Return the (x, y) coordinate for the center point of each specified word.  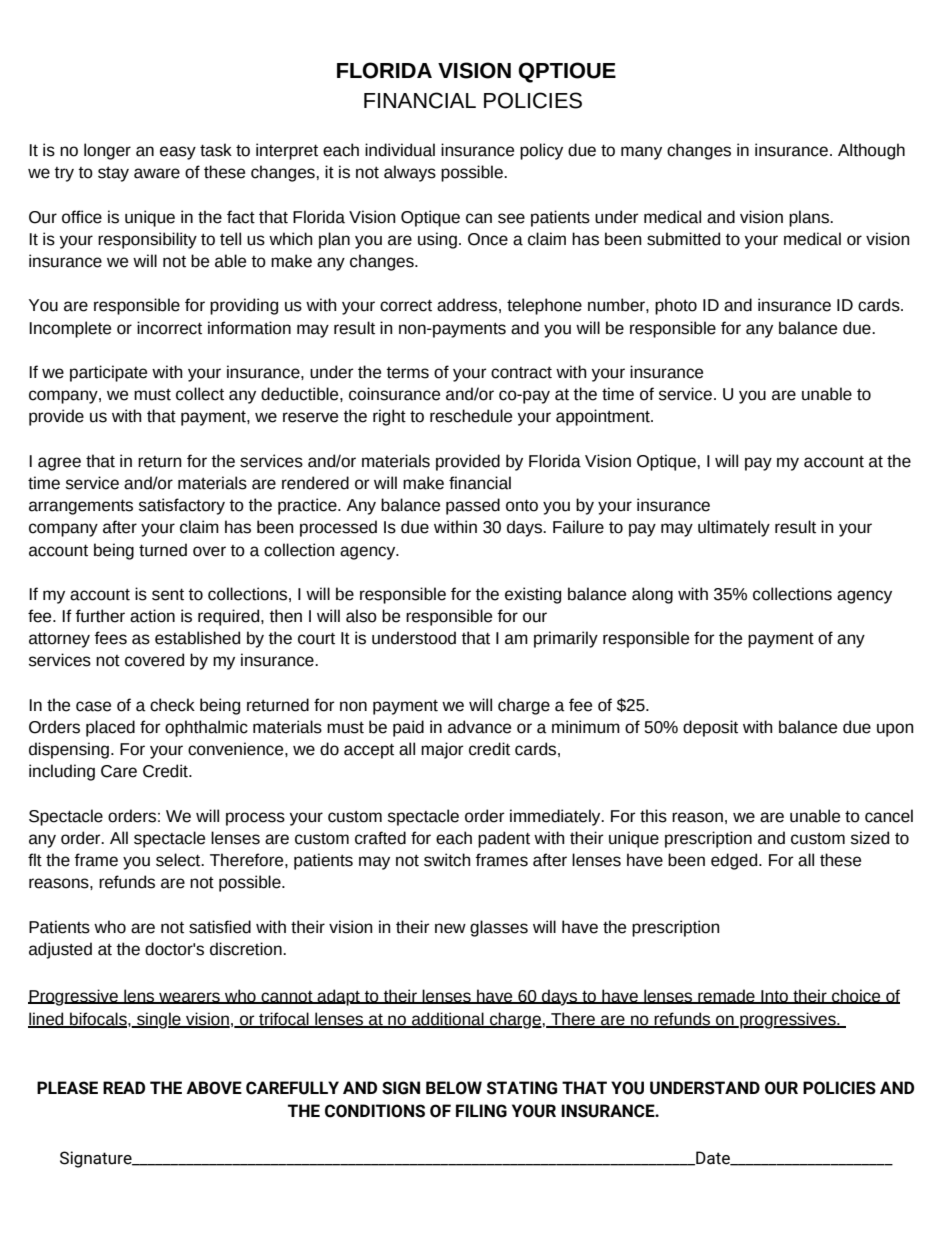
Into (775, 997)
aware (157, 173)
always (410, 173)
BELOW (454, 1088)
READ (124, 1087)
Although (871, 151)
